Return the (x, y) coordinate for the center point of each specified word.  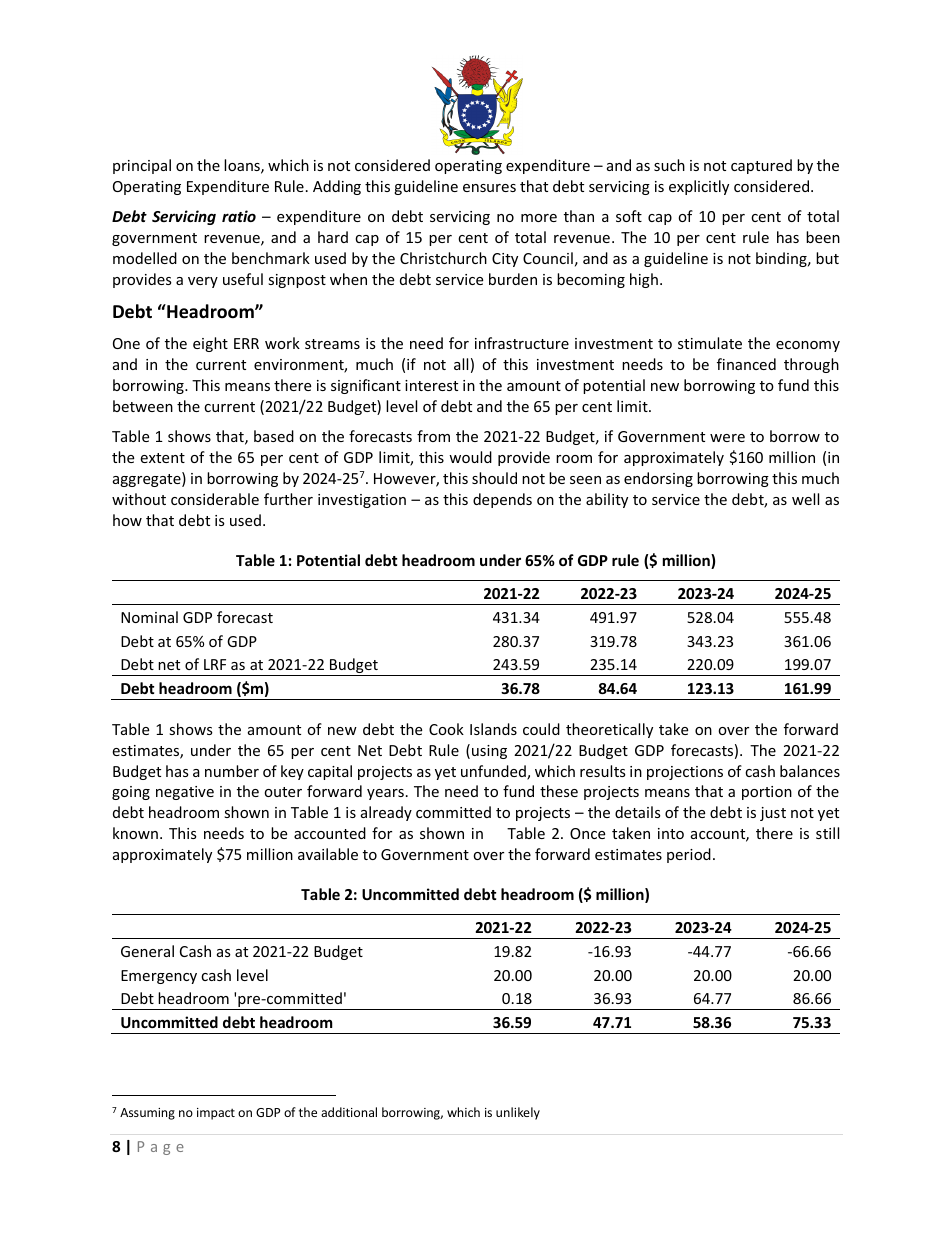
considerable (215, 499)
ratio (239, 216)
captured (761, 166)
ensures (489, 188)
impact (216, 1114)
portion (767, 793)
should (494, 478)
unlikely (518, 1113)
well (805, 499)
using (489, 752)
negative (185, 793)
